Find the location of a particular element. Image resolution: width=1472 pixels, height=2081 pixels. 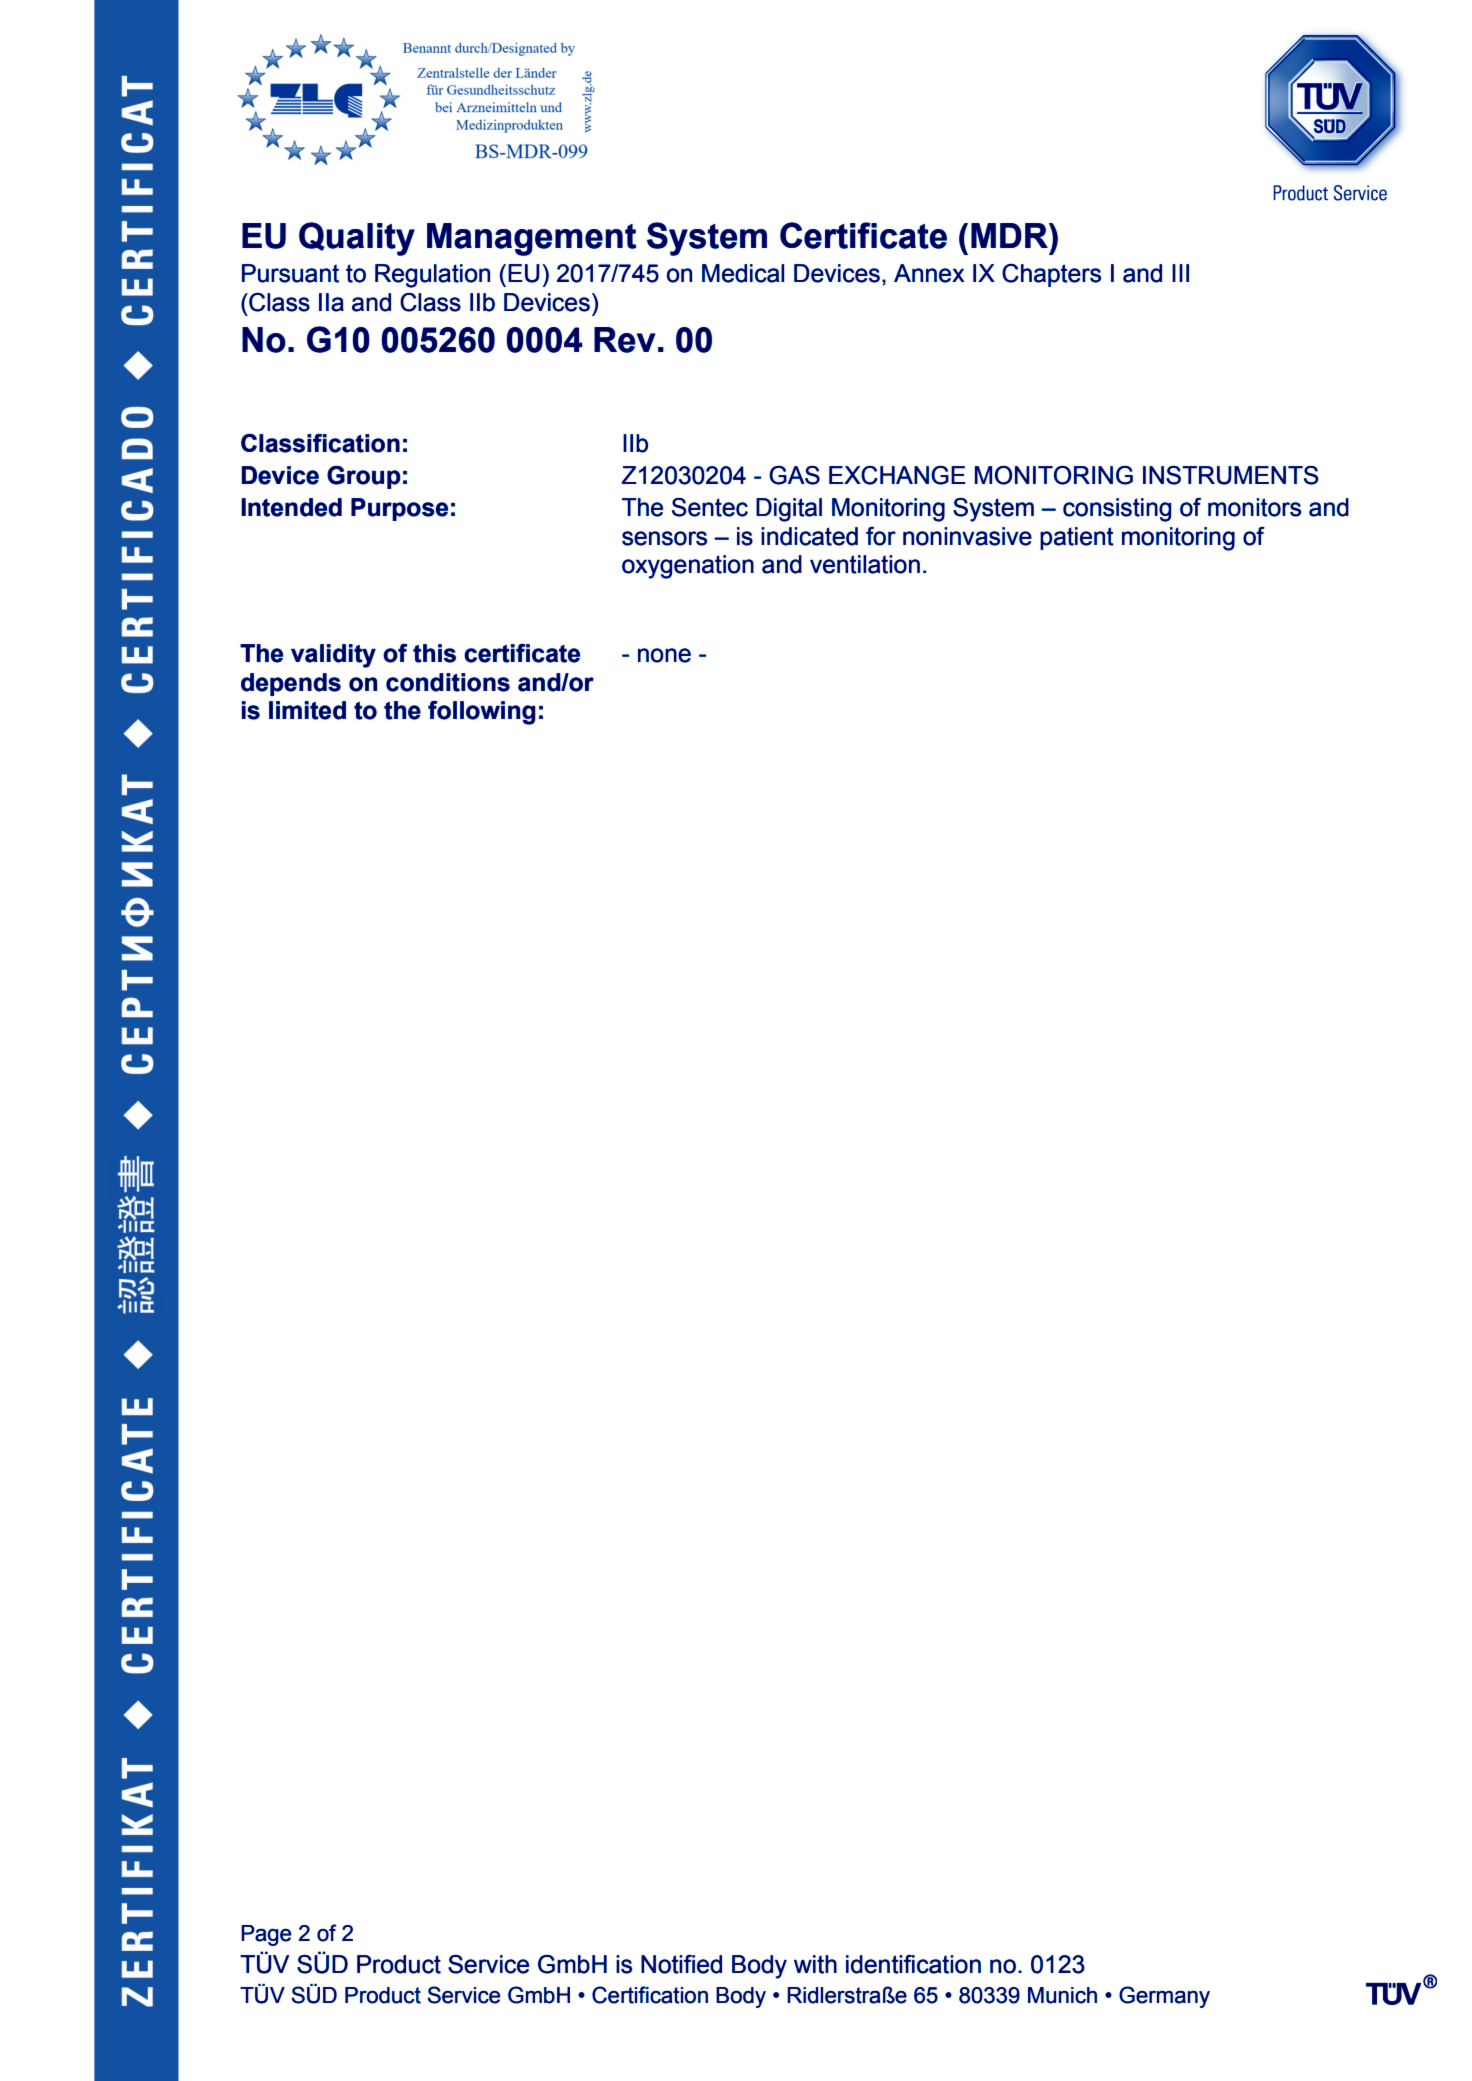

none is located at coordinates (664, 655).
